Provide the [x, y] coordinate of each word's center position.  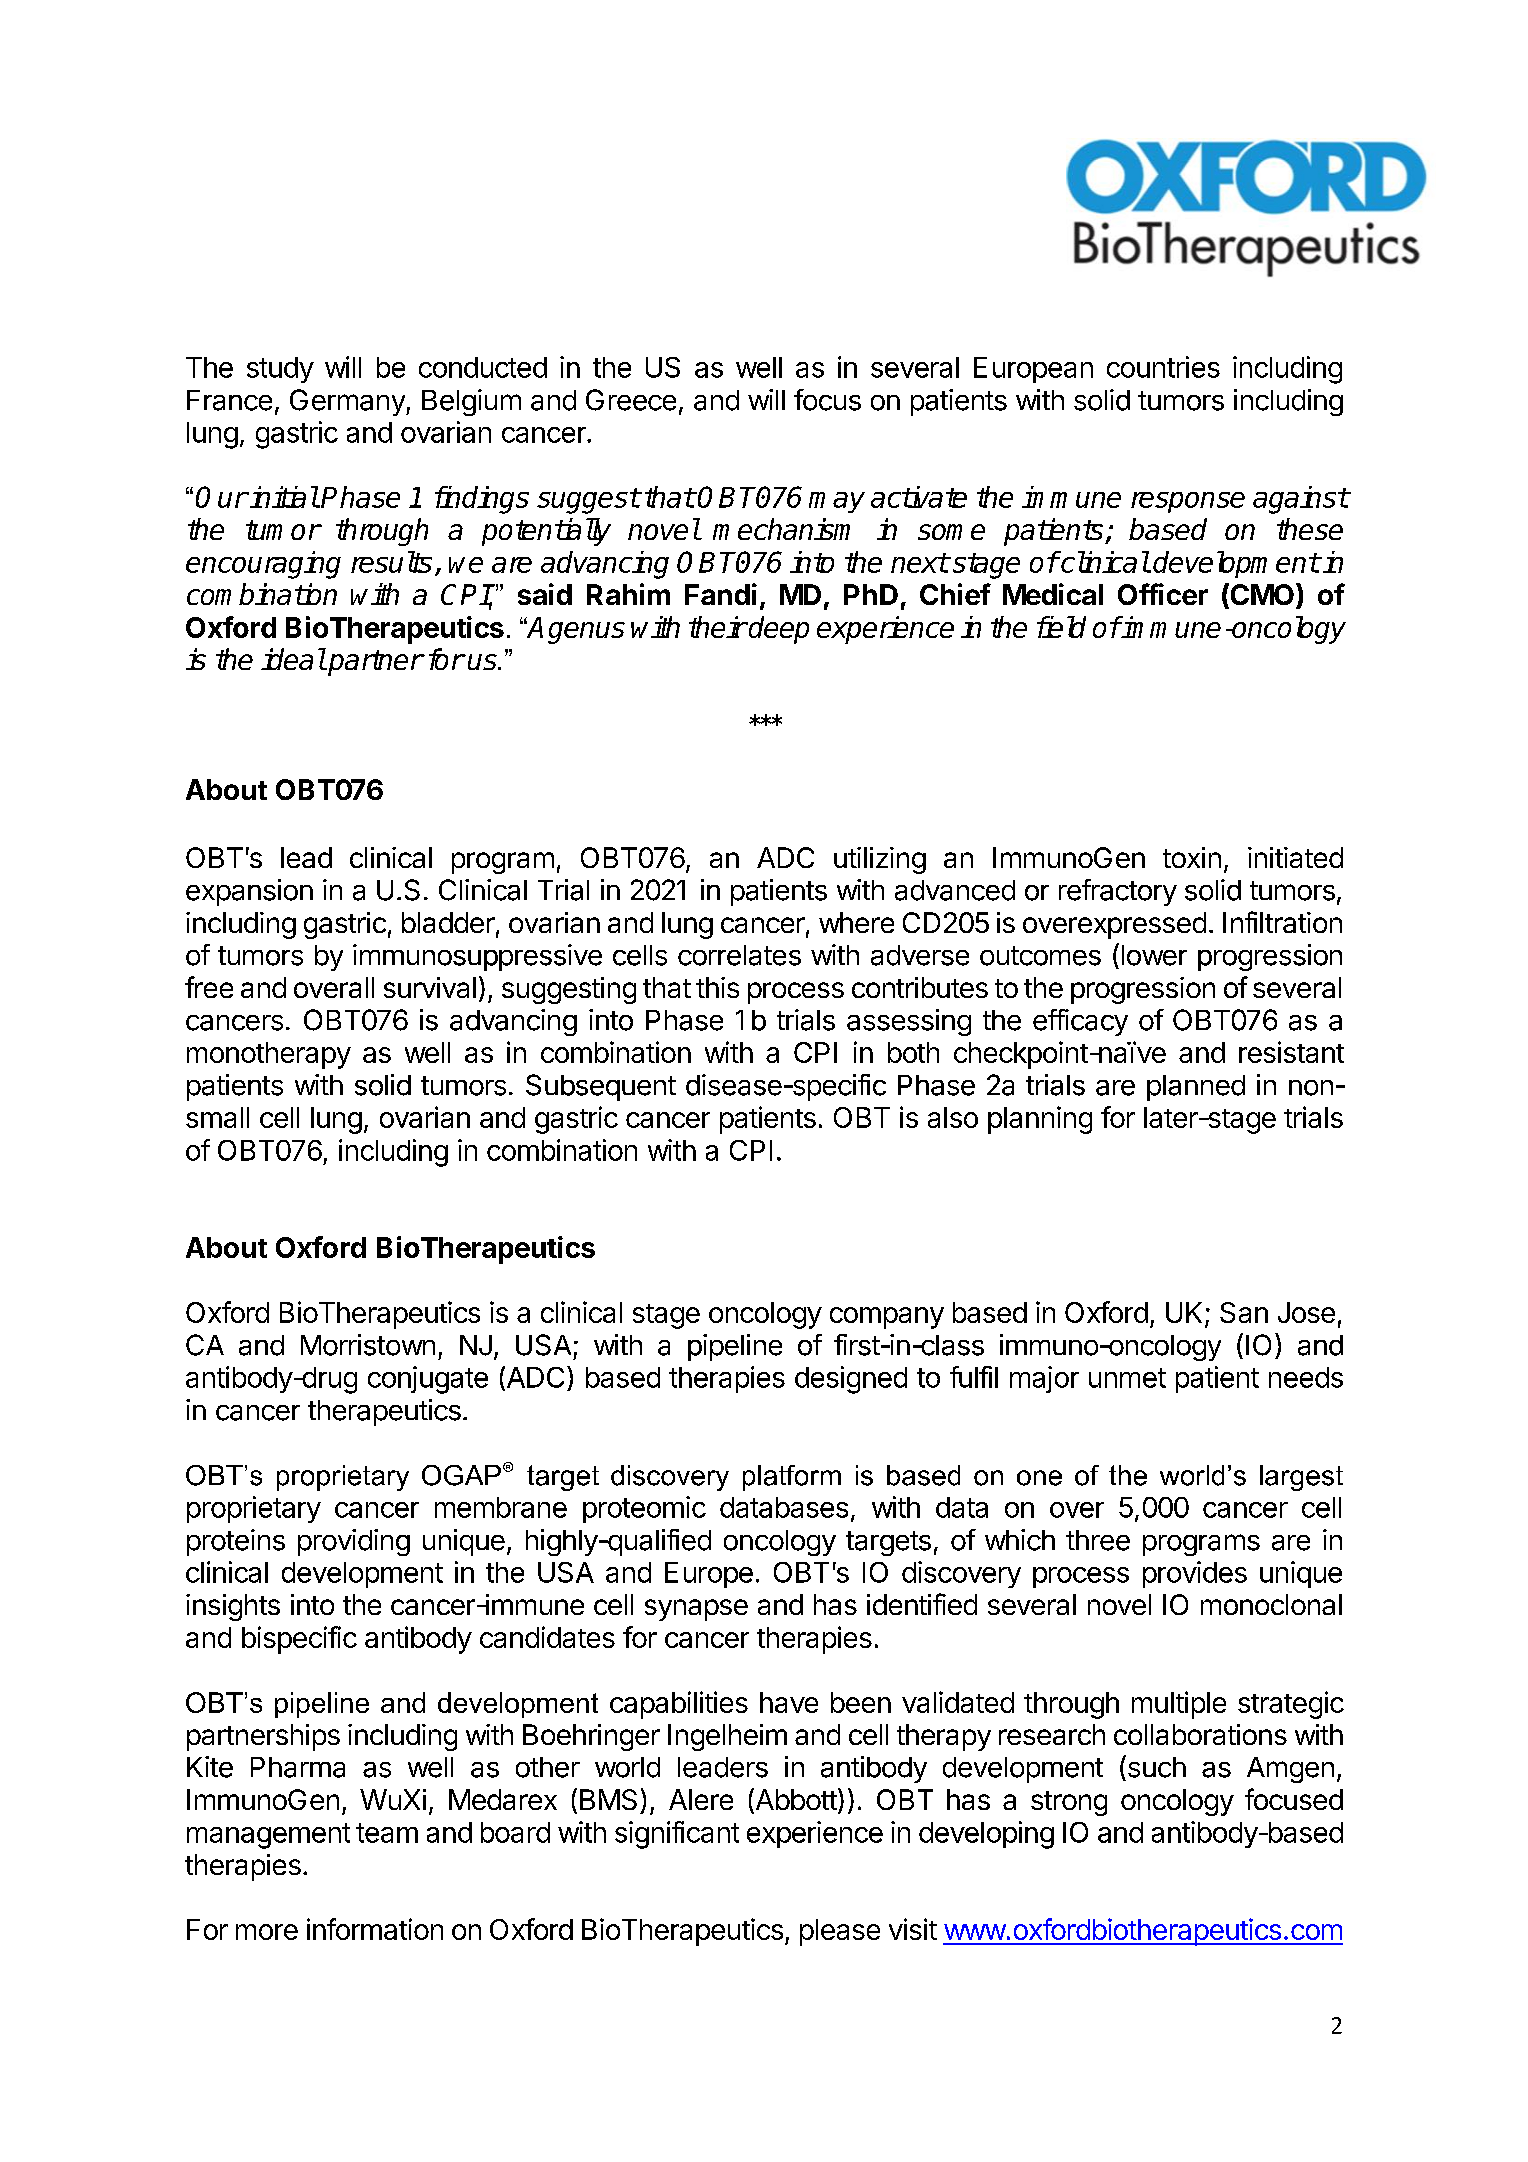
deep [778, 630]
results [391, 562]
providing [354, 1542]
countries [1163, 367]
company [887, 1318]
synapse [696, 1610]
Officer [1163, 594]
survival [430, 987]
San [1244, 1312]
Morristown [368, 1345]
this [717, 987]
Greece [631, 400]
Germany [348, 402]
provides [1195, 1574]
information [375, 1929]
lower [1154, 955]
